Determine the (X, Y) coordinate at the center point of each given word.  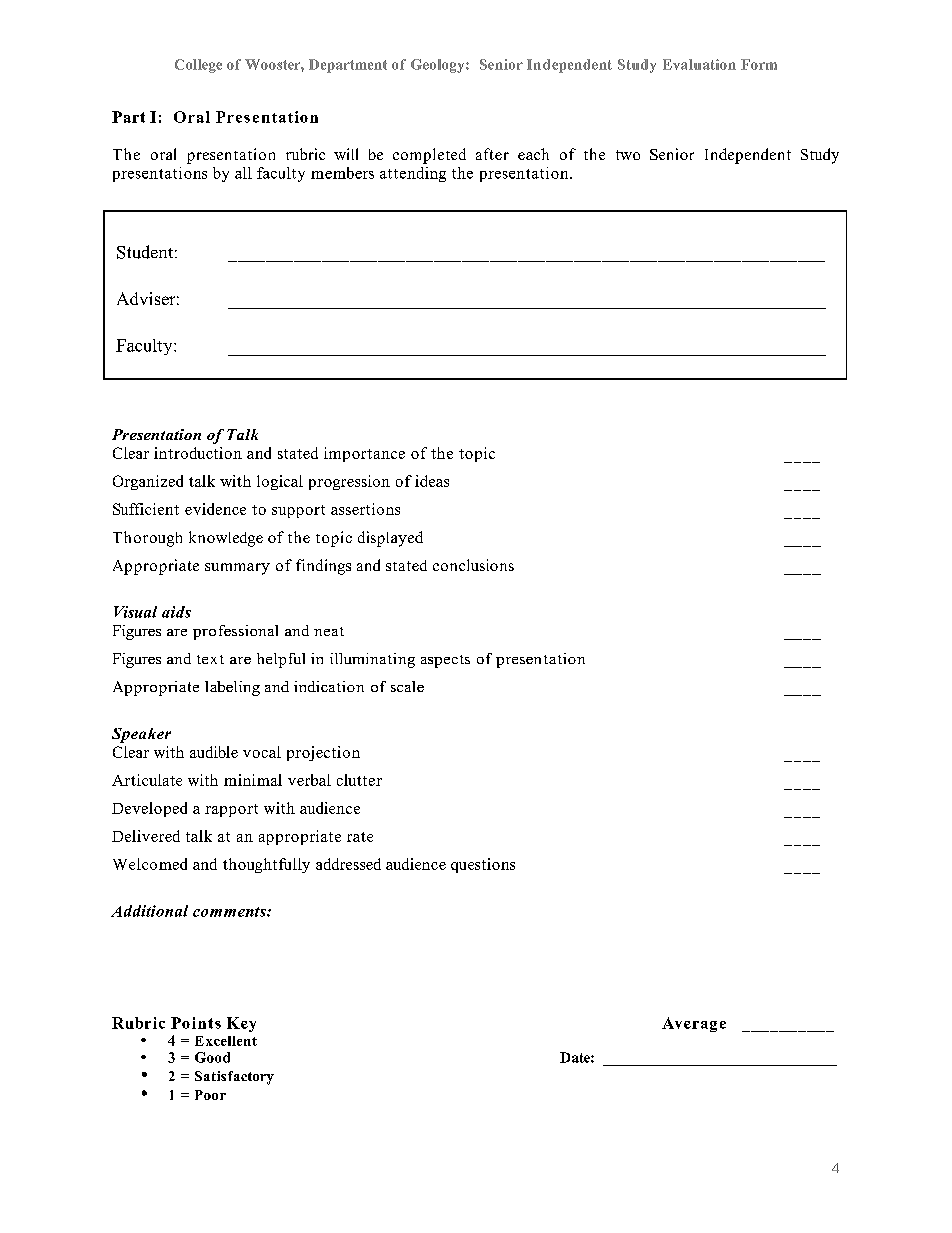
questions (483, 865)
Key (241, 1024)
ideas (432, 481)
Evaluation (699, 64)
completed (429, 156)
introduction (198, 453)
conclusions (473, 565)
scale (407, 686)
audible (214, 752)
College (198, 66)
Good (212, 1057)
